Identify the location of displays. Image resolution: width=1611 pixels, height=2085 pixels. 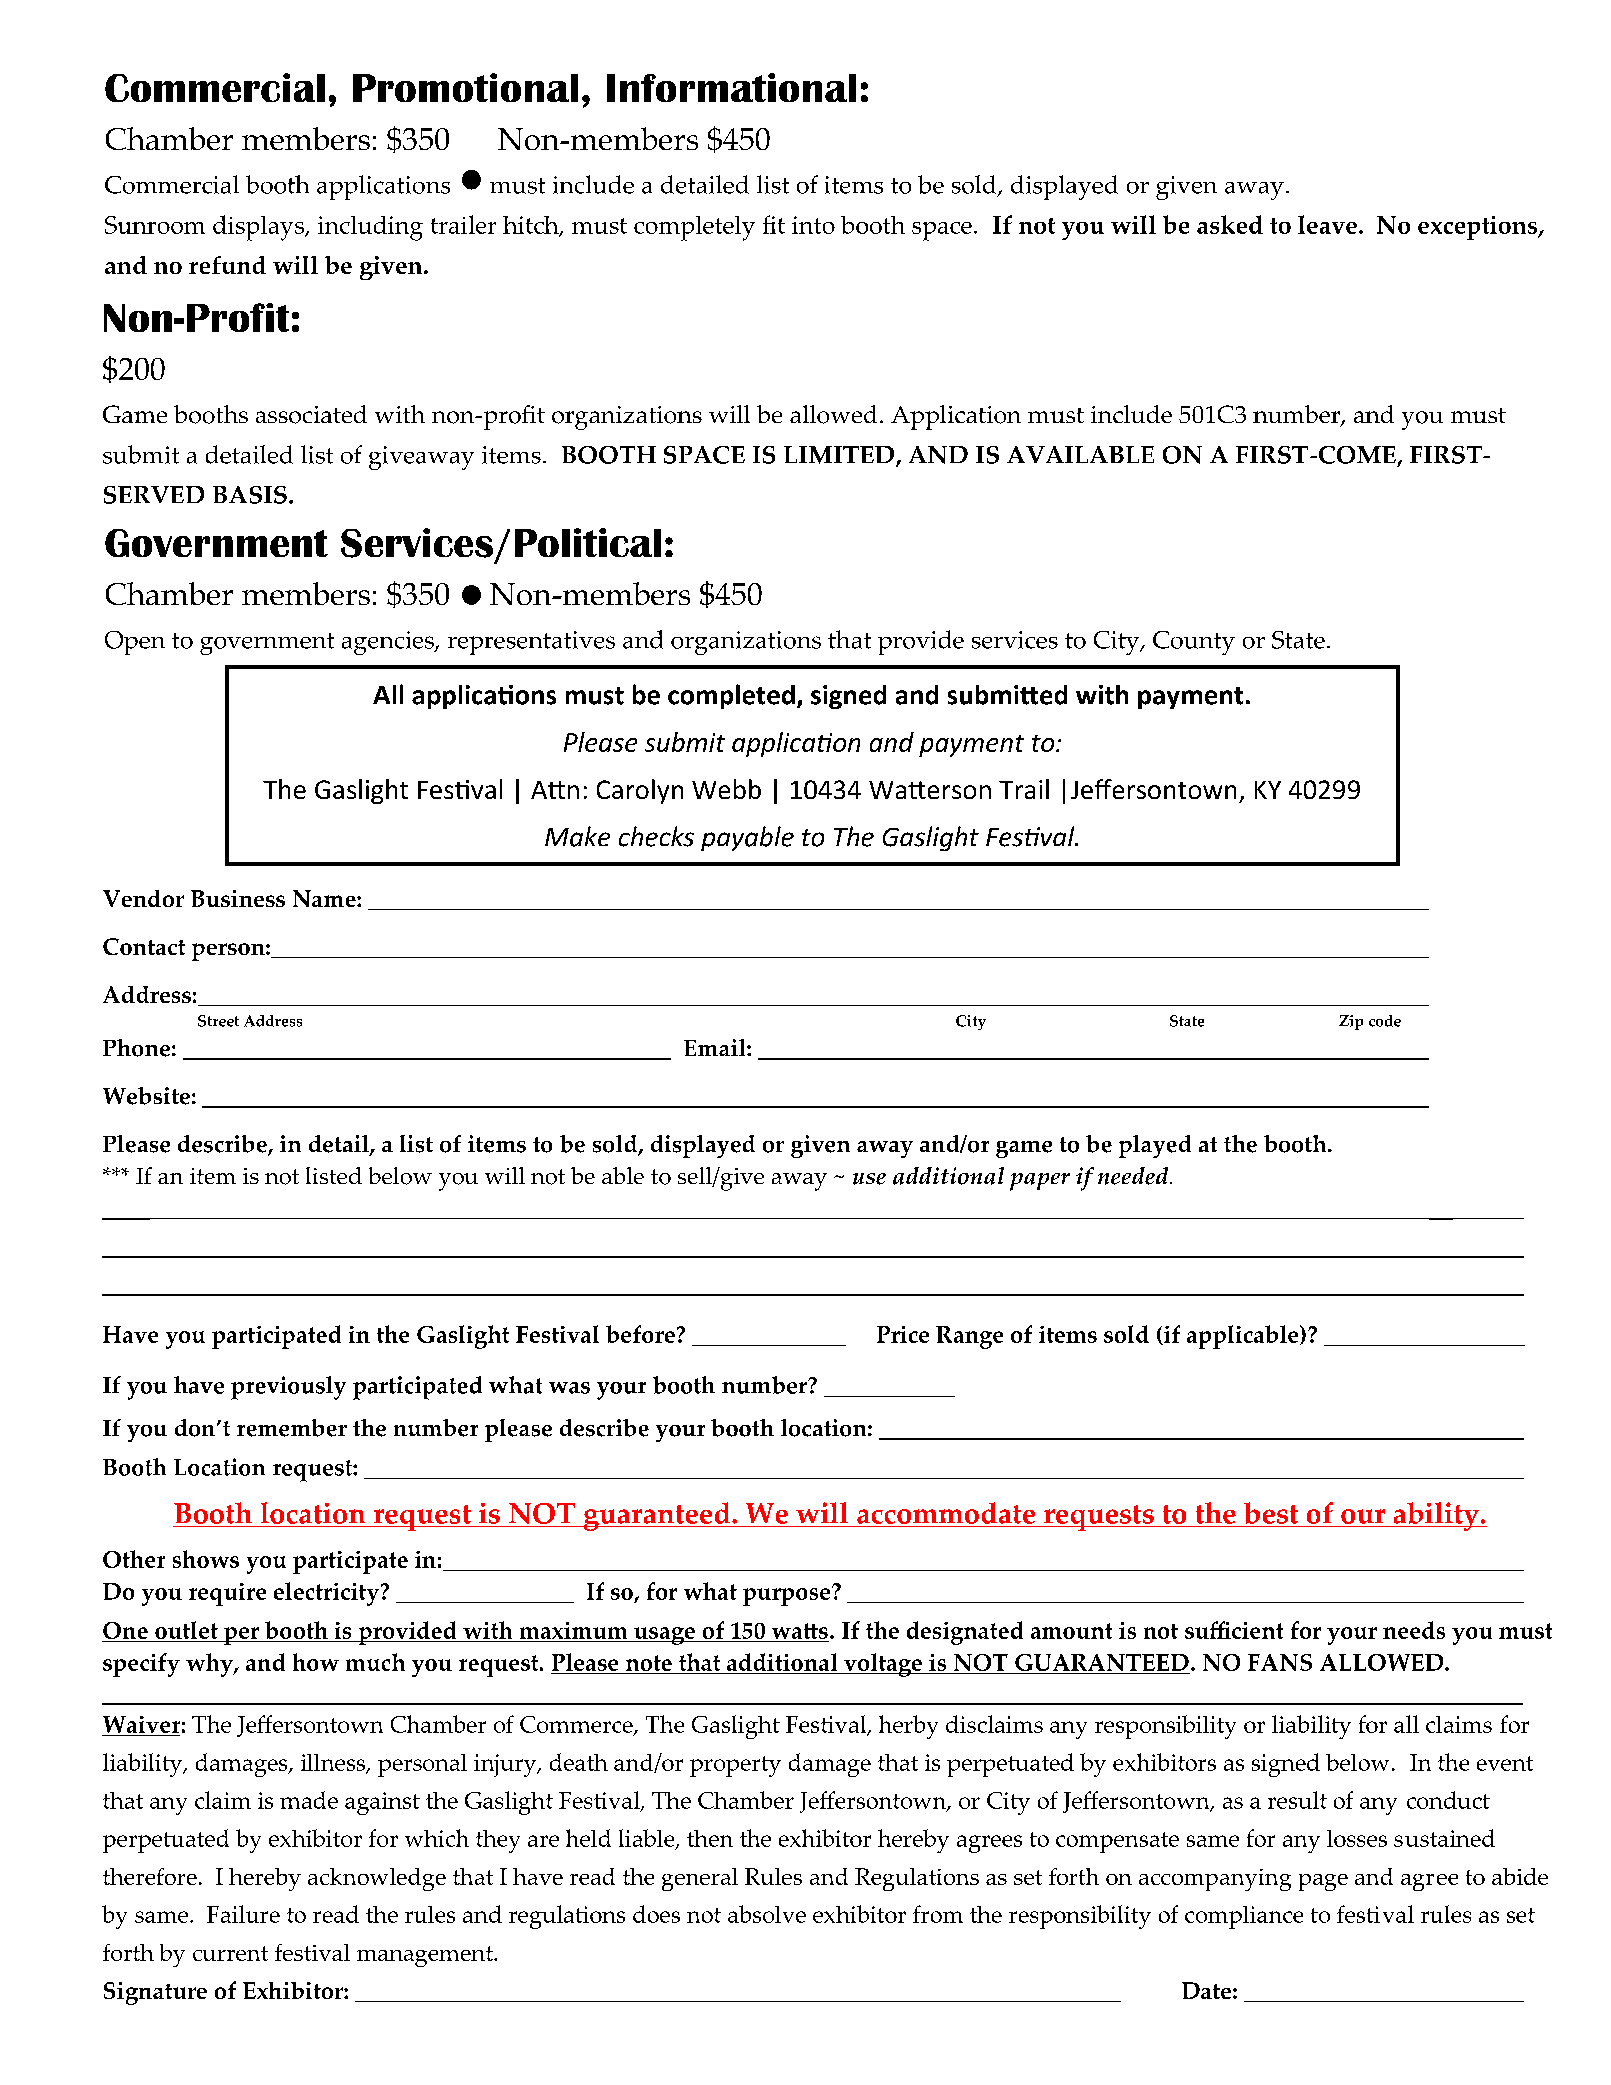
(260, 228).
